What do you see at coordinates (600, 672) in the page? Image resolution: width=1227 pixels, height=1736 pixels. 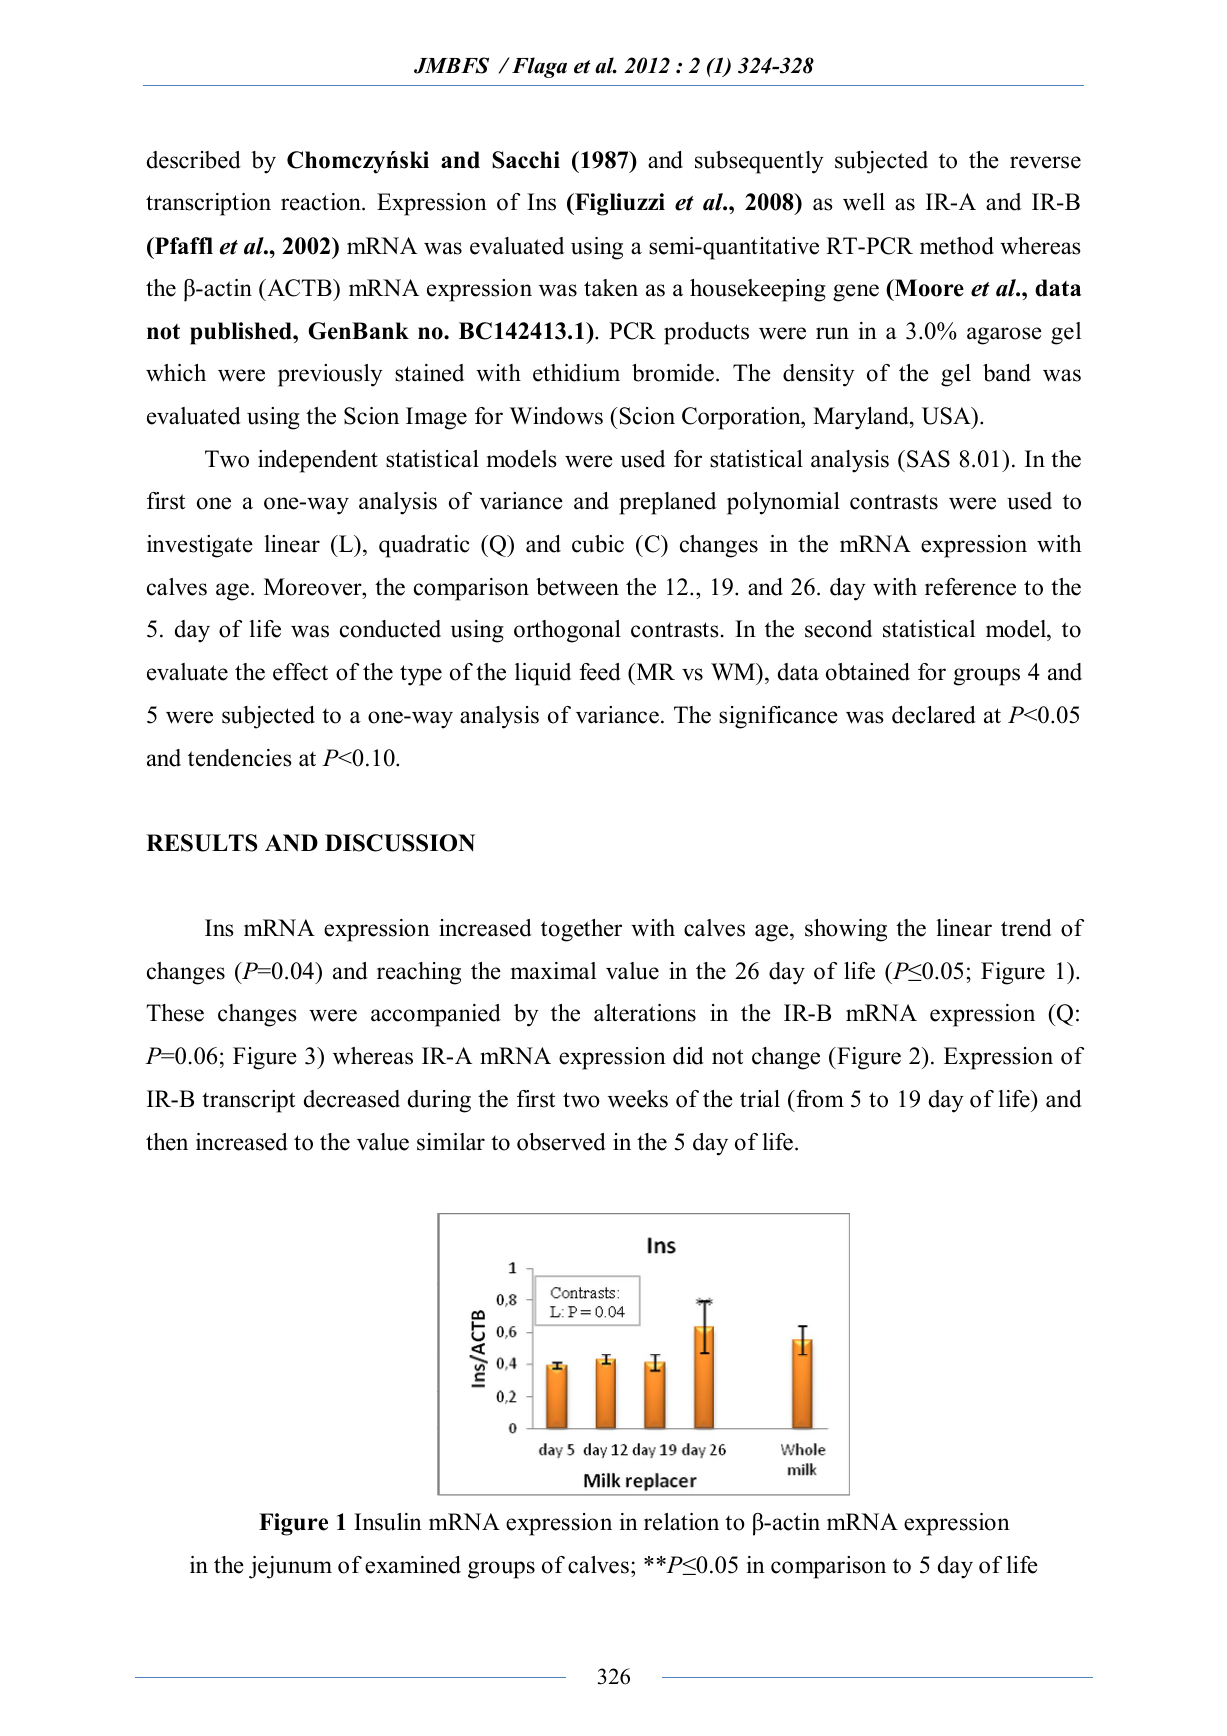 I see `feed` at bounding box center [600, 672].
